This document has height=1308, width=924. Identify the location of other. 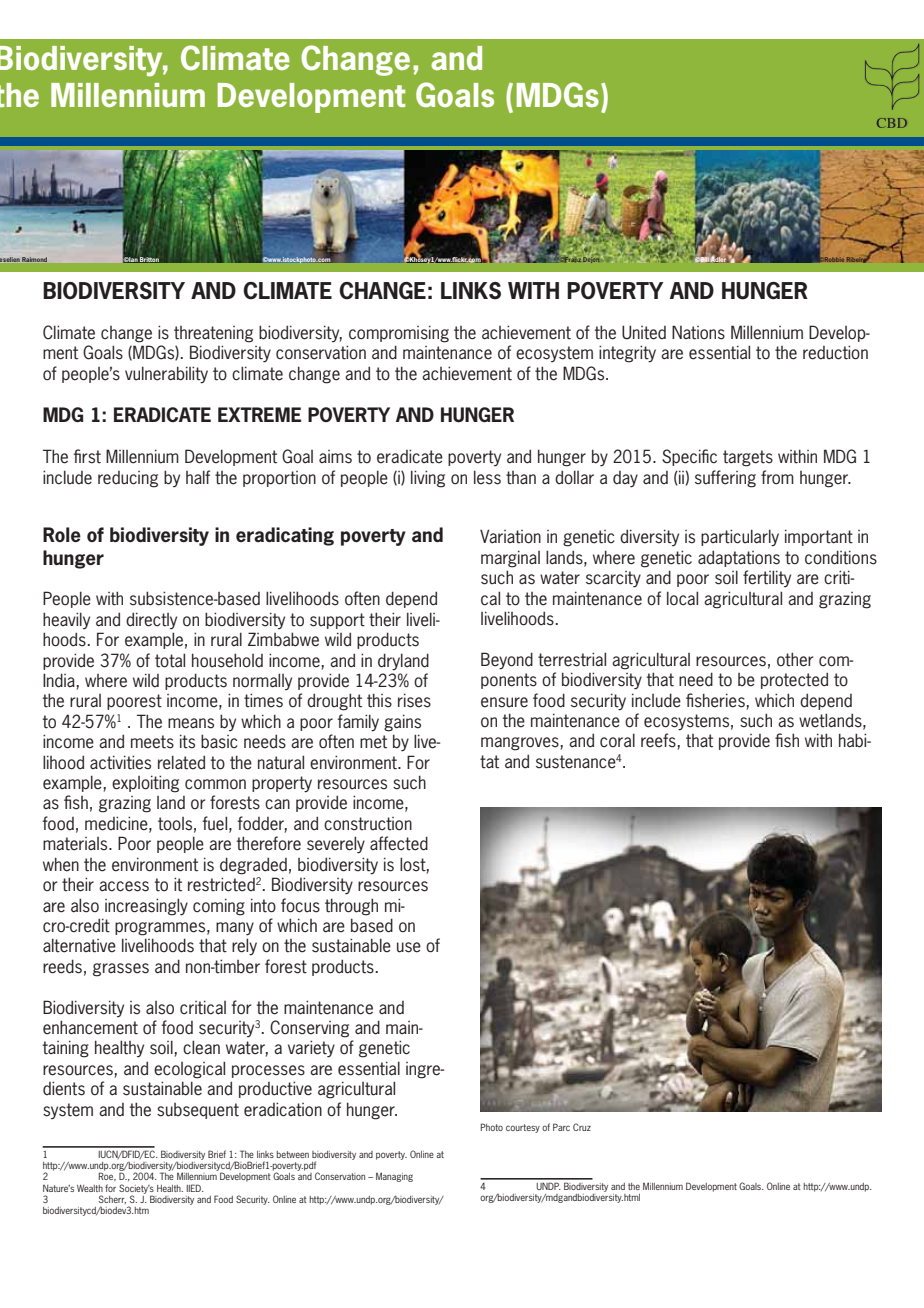
(795, 659).
